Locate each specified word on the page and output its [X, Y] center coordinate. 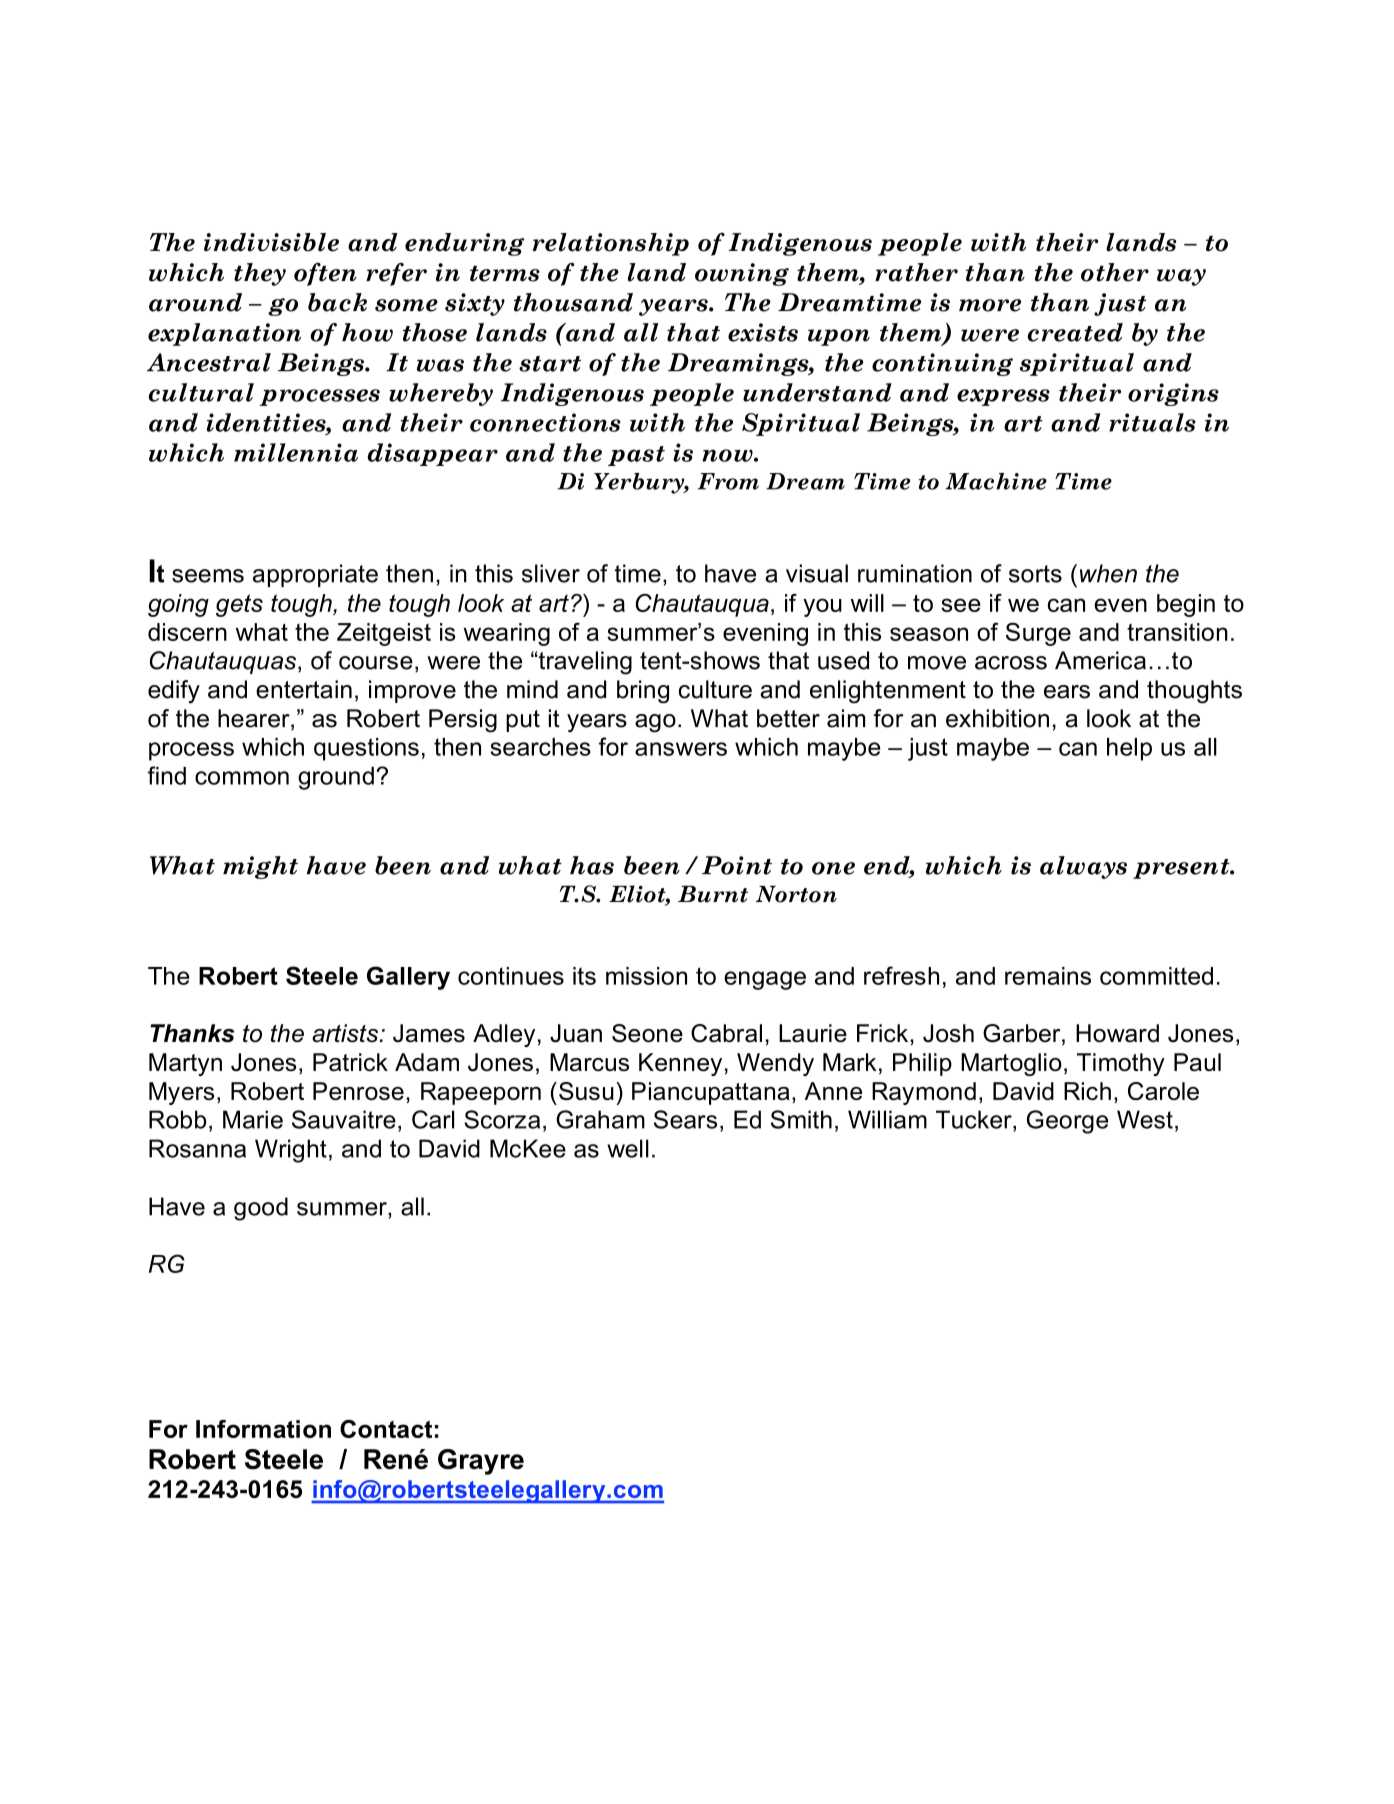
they [260, 274]
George [1067, 1122]
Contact [386, 1429]
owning [742, 274]
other [1115, 272]
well [628, 1148]
